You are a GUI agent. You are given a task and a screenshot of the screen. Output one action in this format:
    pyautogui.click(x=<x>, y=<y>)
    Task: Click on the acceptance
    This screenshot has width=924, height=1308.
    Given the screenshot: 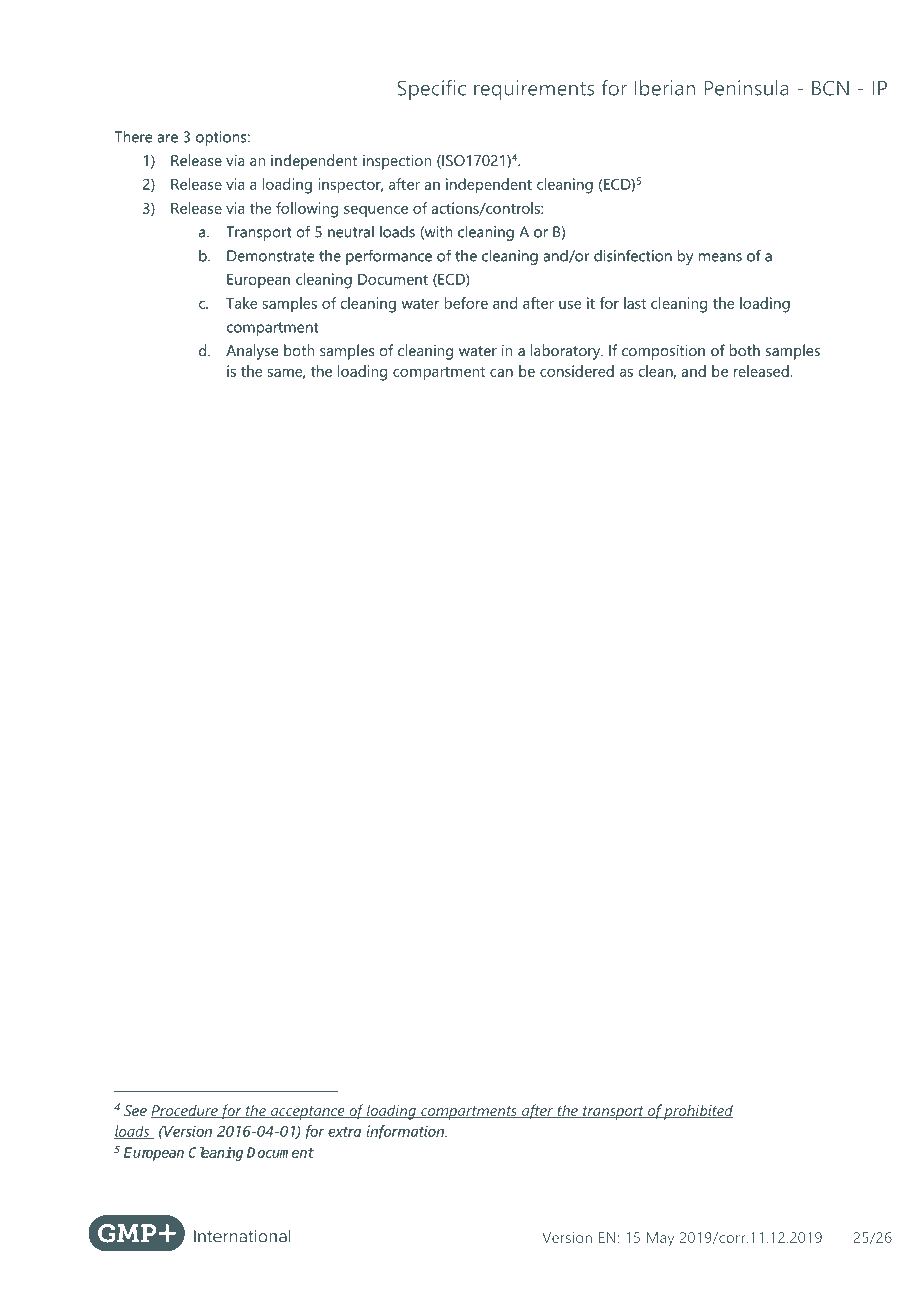 What is the action you would take?
    pyautogui.click(x=308, y=1113)
